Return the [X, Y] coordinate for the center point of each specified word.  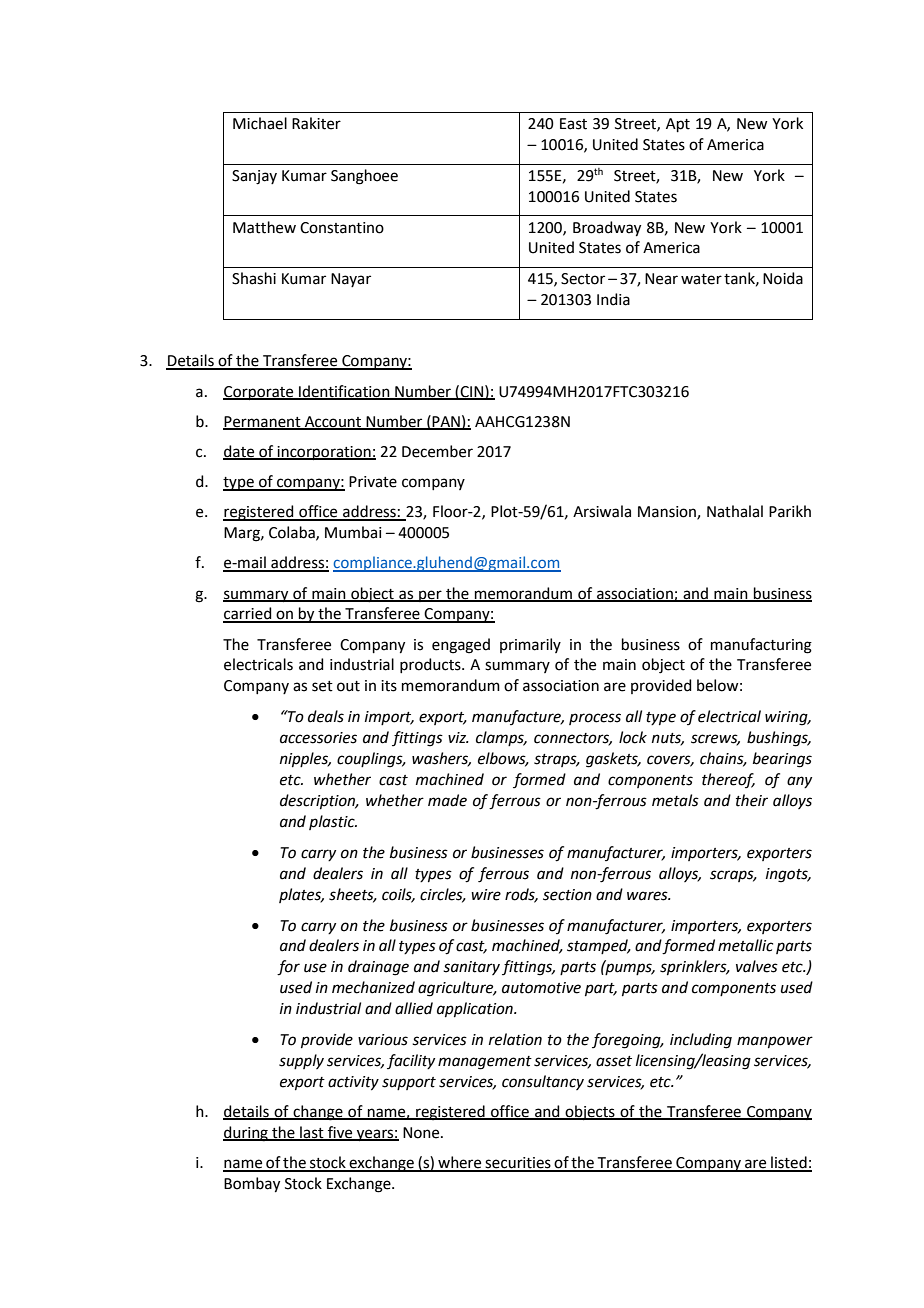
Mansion [668, 513]
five [340, 1133]
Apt [678, 125]
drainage [378, 968]
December [437, 451]
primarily [530, 645]
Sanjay [254, 177]
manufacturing [761, 646]
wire [486, 895]
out [348, 686]
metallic [745, 945]
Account [333, 422]
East [573, 124]
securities [518, 1164]
